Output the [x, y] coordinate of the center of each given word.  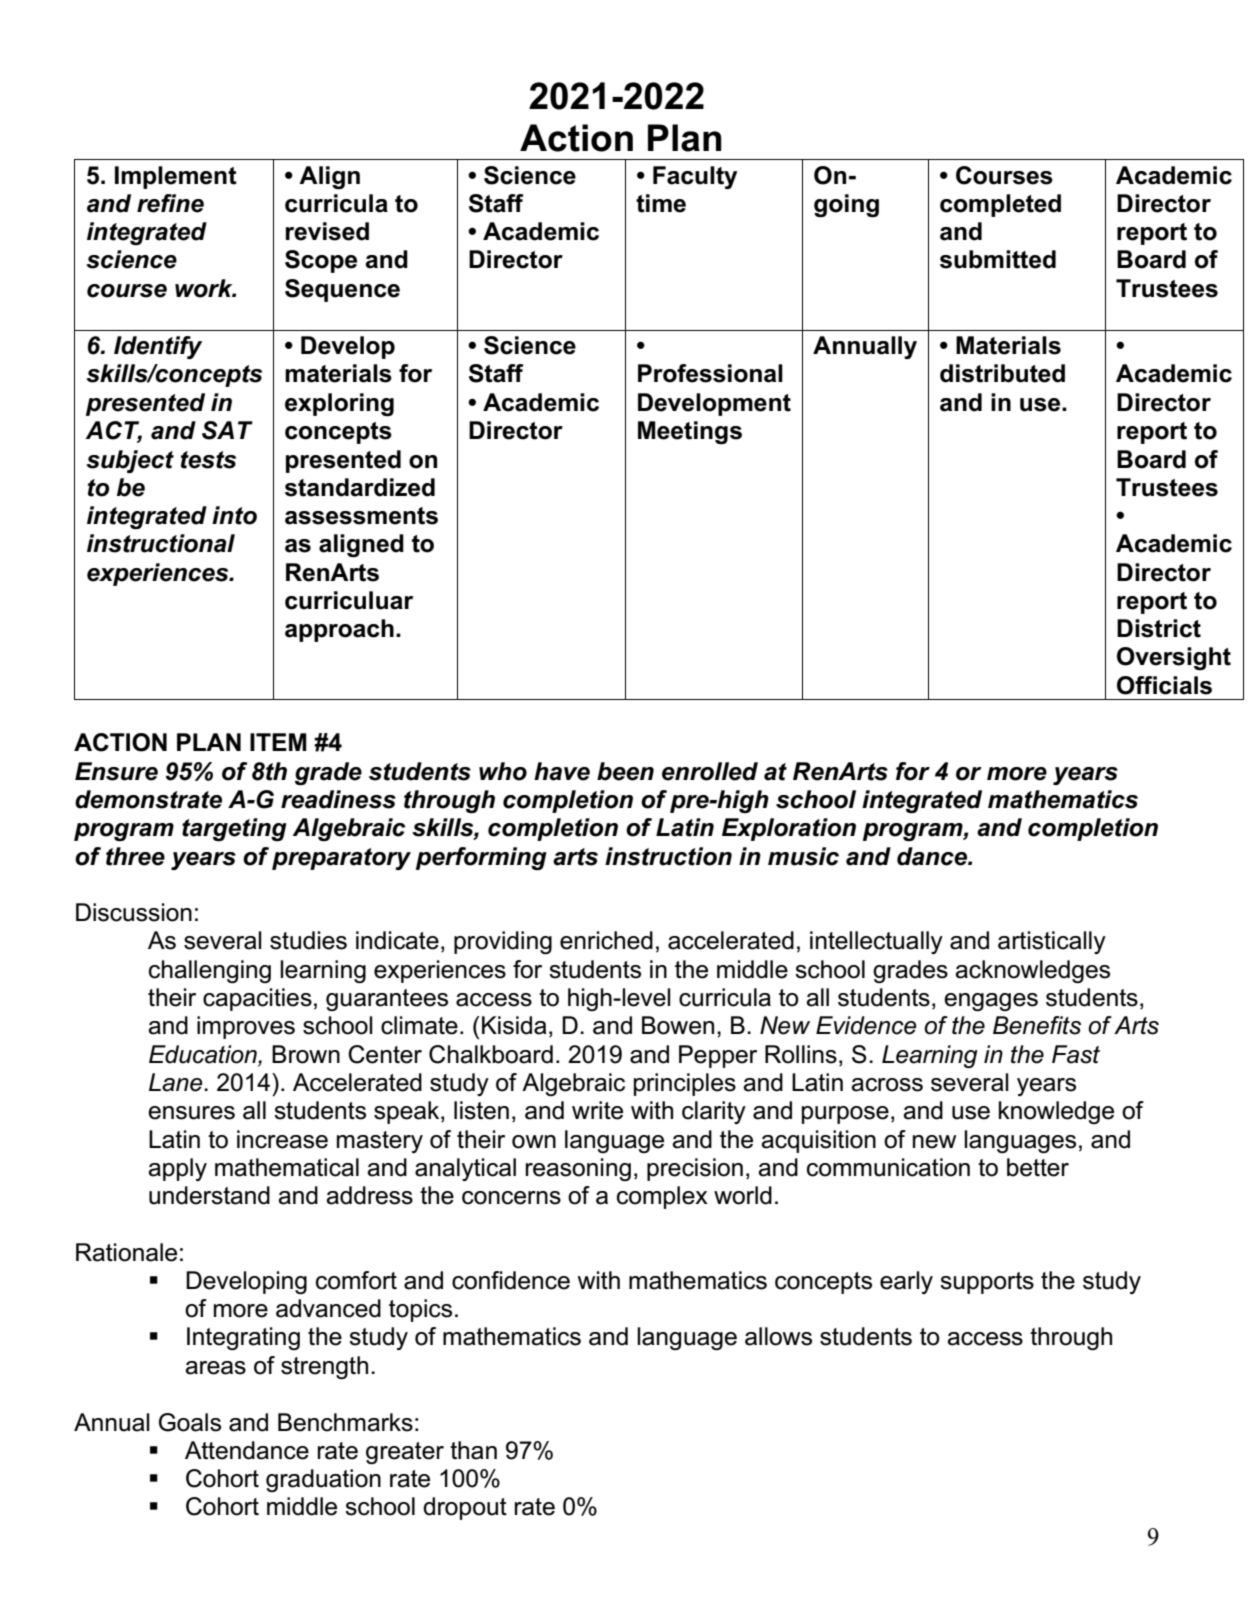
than [473, 1450]
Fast [1076, 1054]
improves [246, 1027]
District [1159, 628]
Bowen [678, 1025]
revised [327, 231]
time [661, 203]
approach [339, 630]
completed [1000, 205]
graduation [323, 1480]
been [625, 771]
